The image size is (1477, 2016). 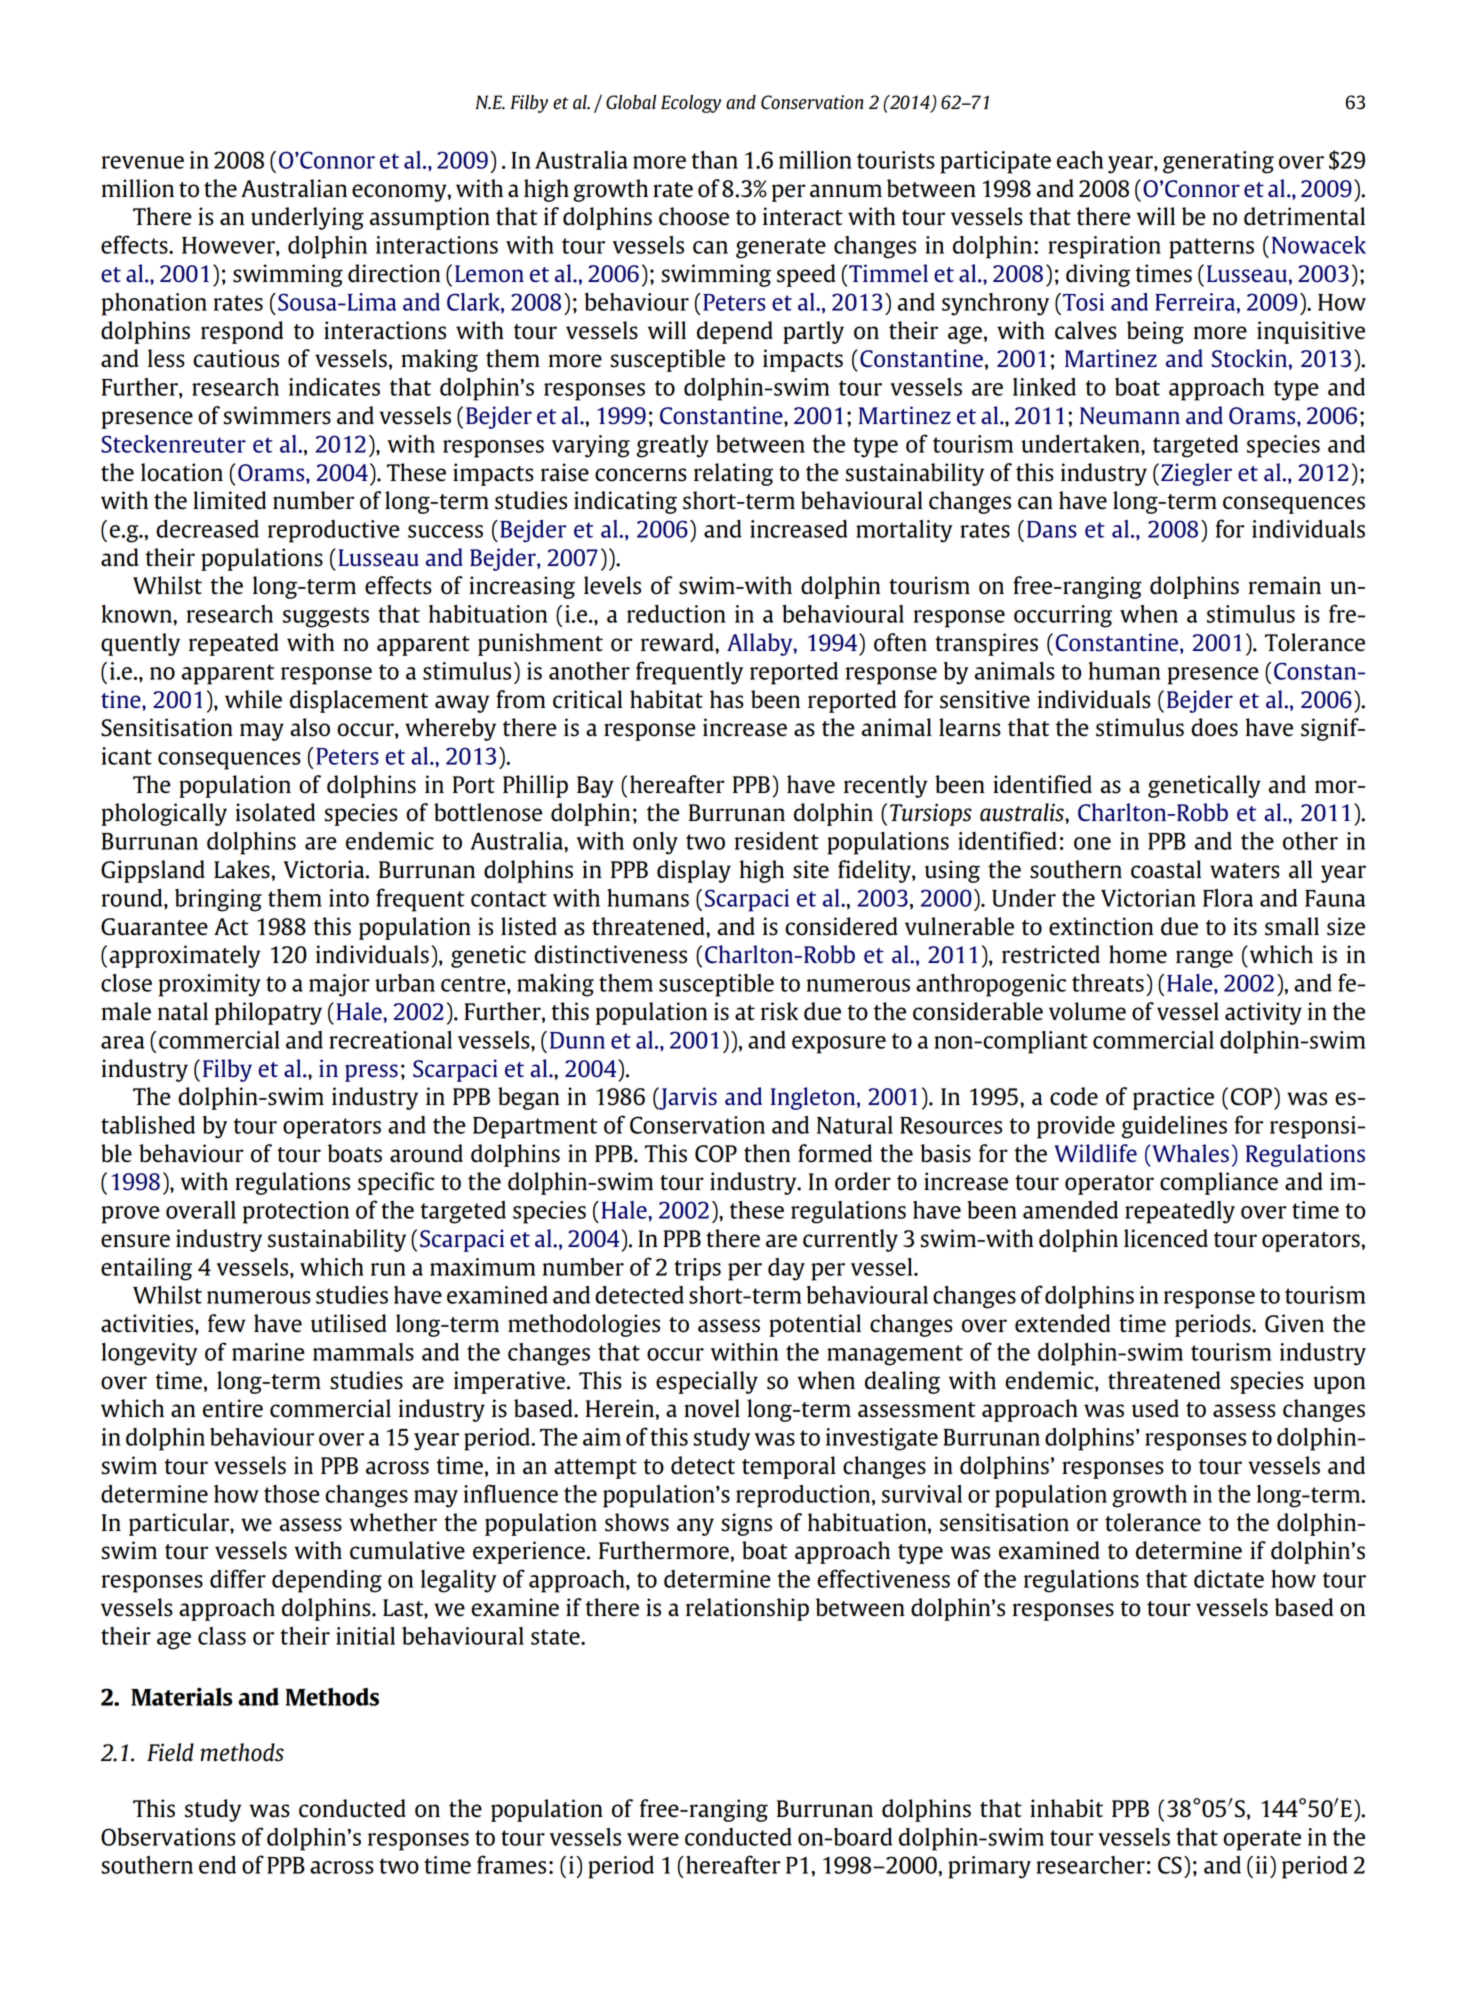 I want to click on protection, so click(x=296, y=1212).
